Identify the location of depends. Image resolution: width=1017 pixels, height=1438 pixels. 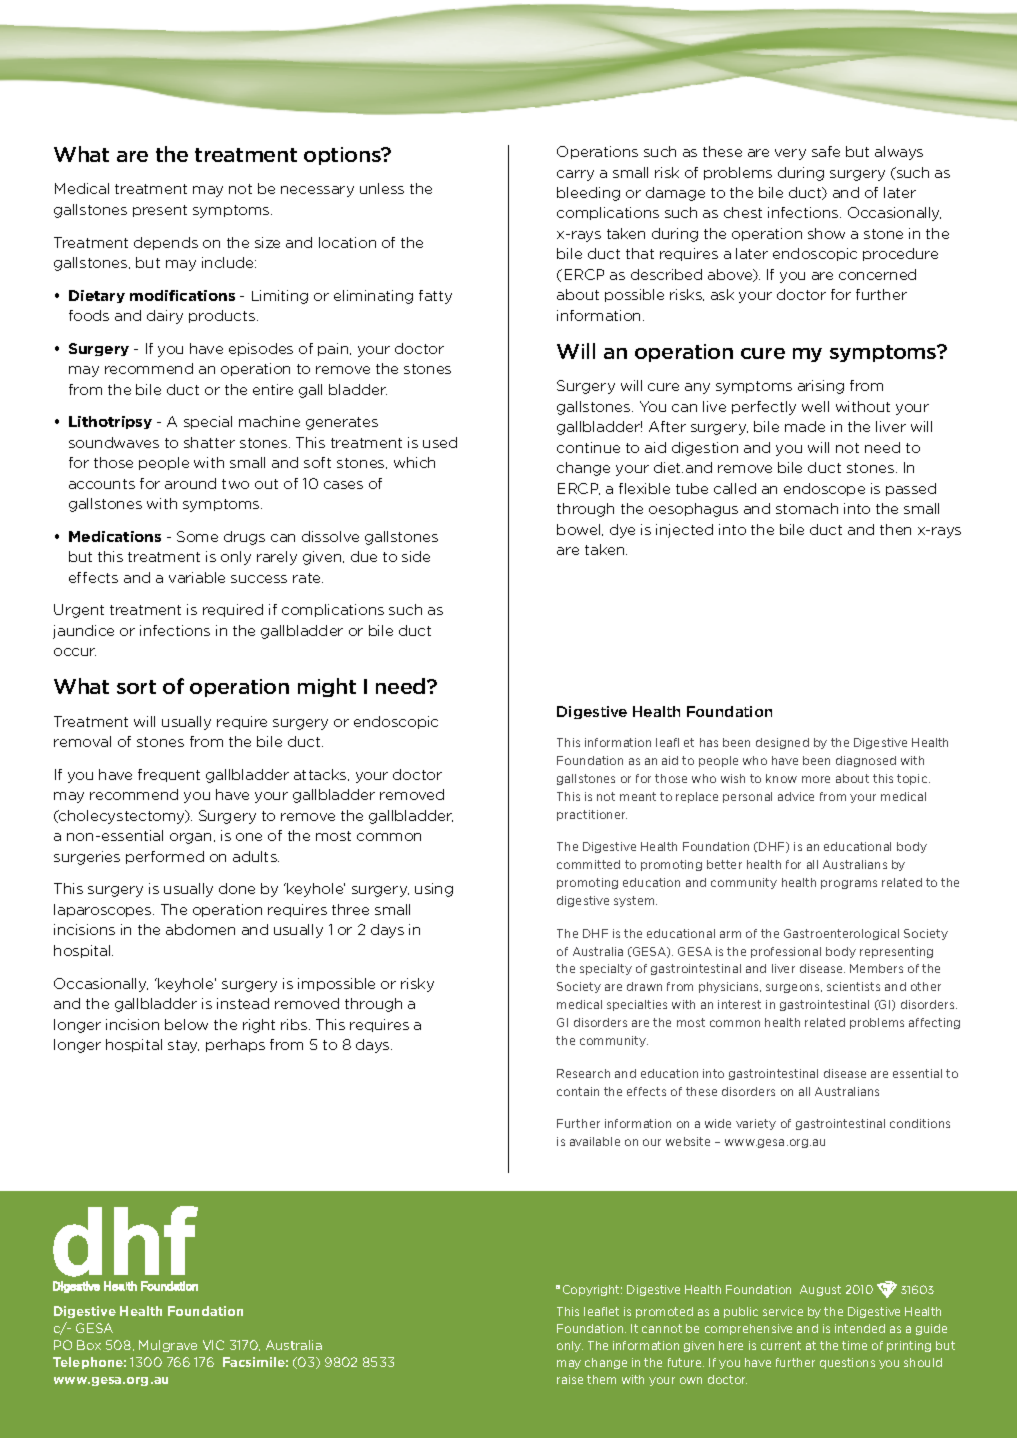
(166, 243).
